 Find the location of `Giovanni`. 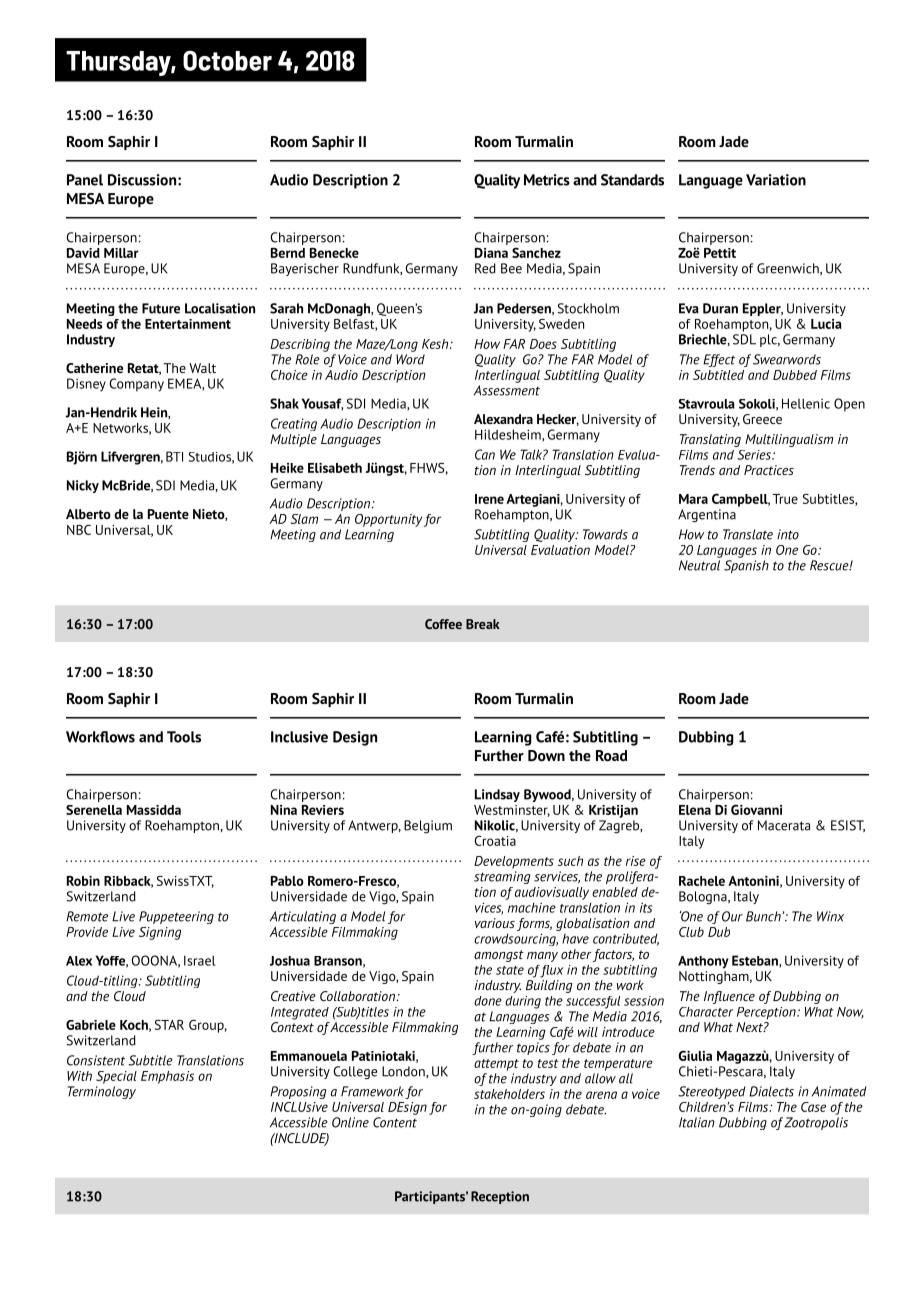

Giovanni is located at coordinates (756, 809).
